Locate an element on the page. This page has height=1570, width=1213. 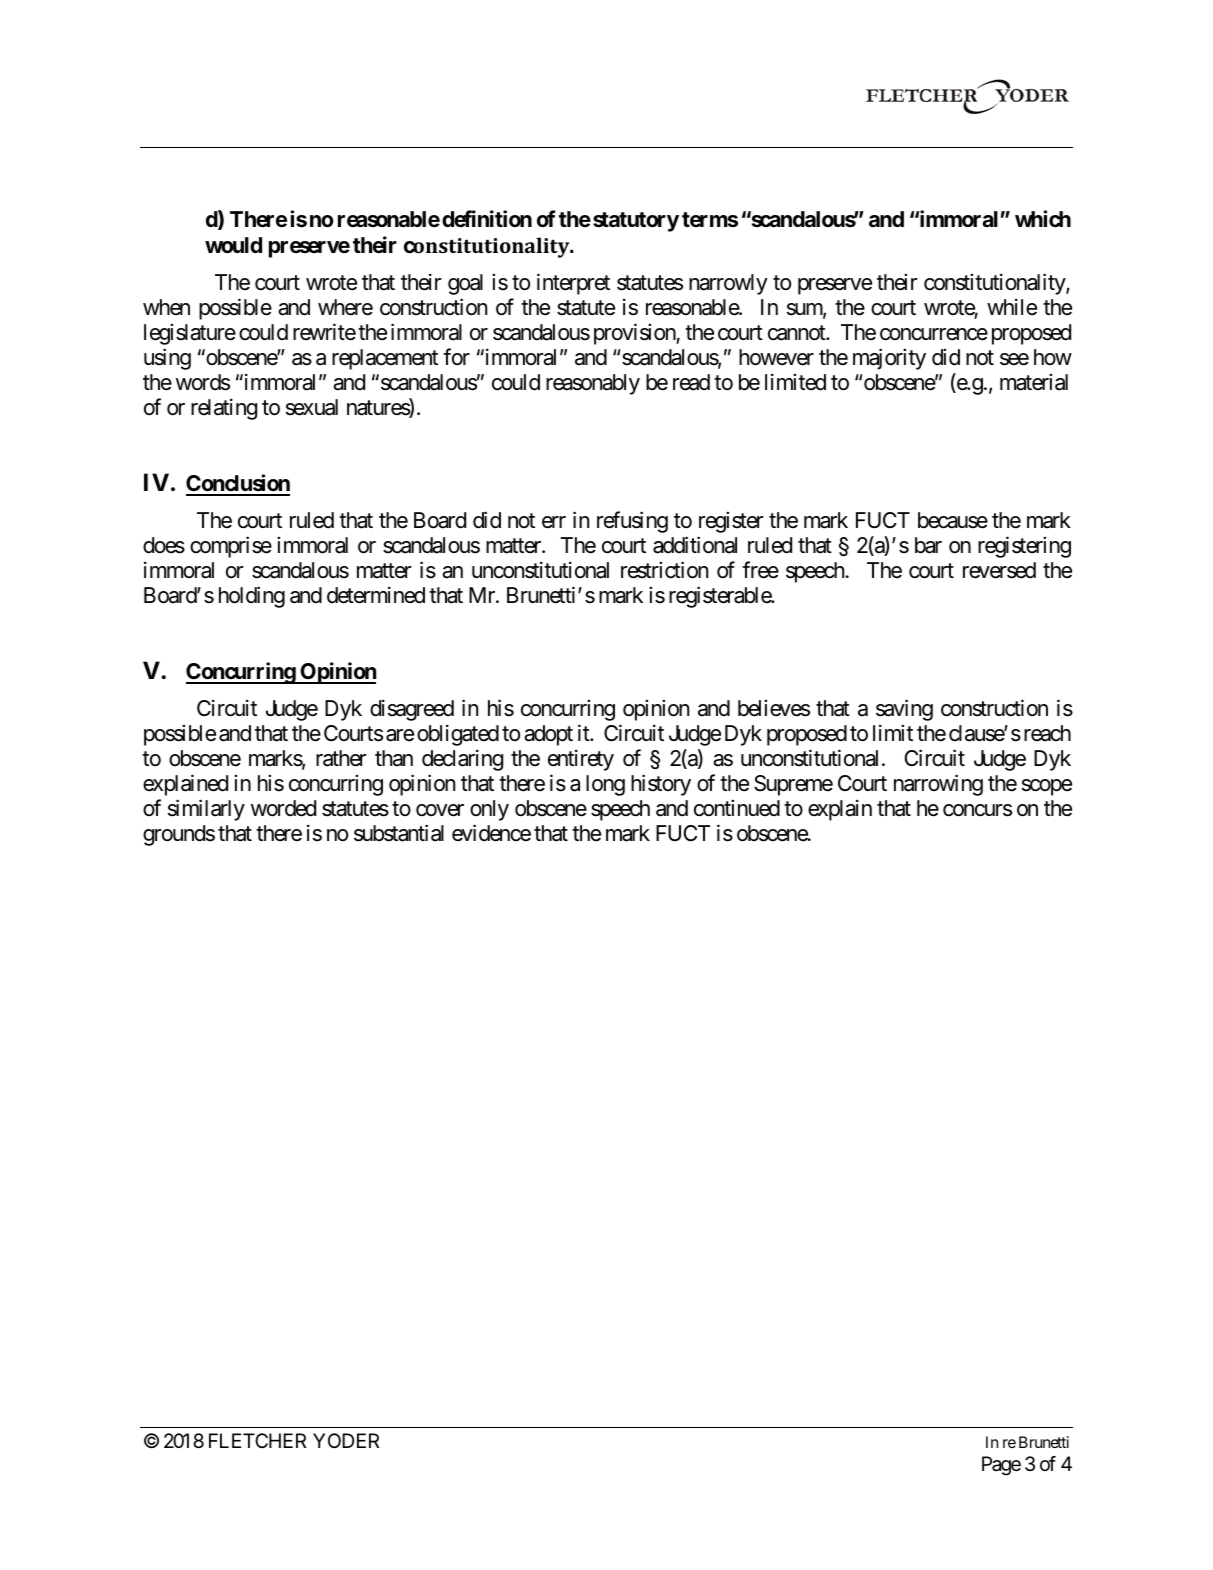
would is located at coordinates (233, 245).
